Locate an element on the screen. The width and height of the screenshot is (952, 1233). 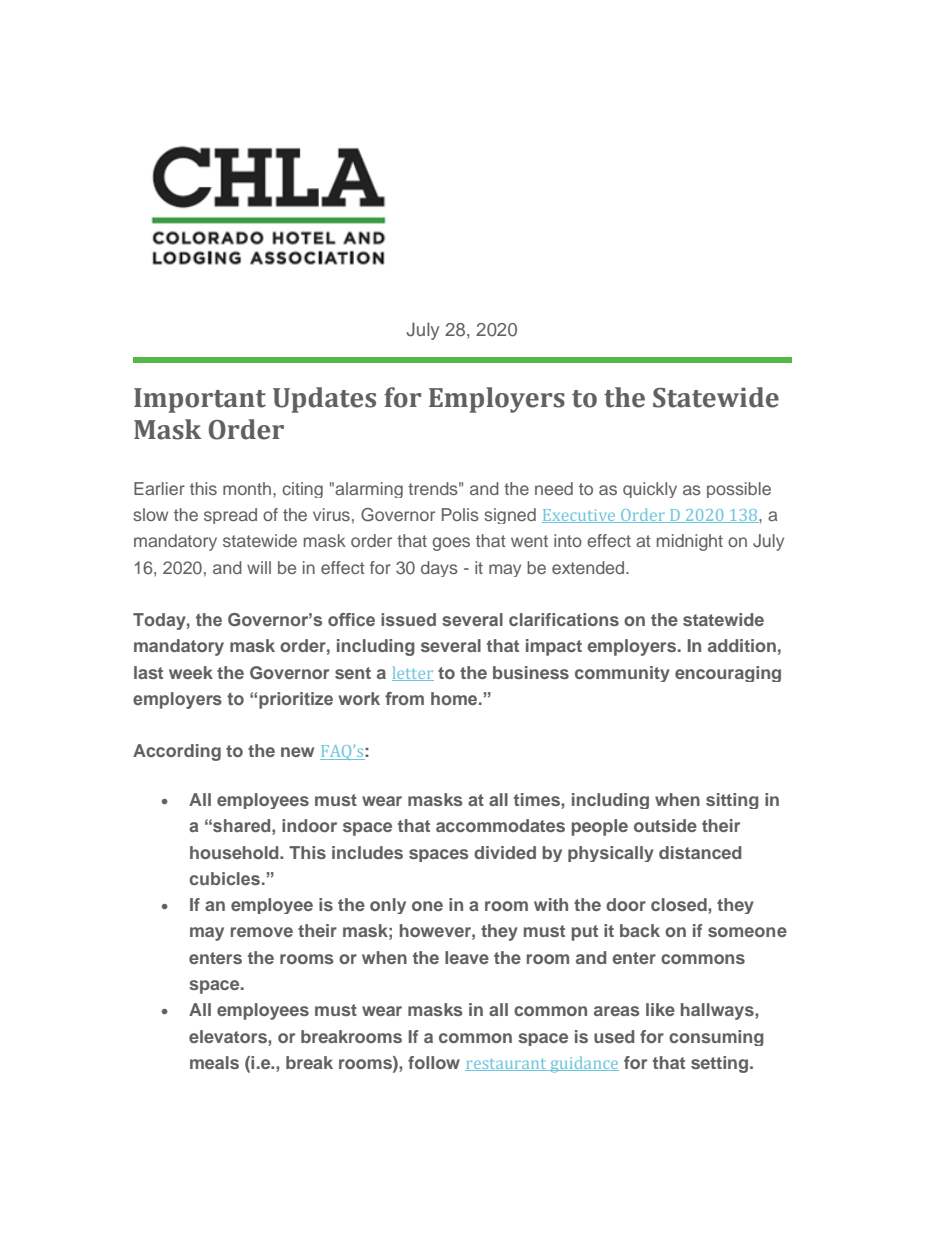
Important is located at coordinates (200, 400).
